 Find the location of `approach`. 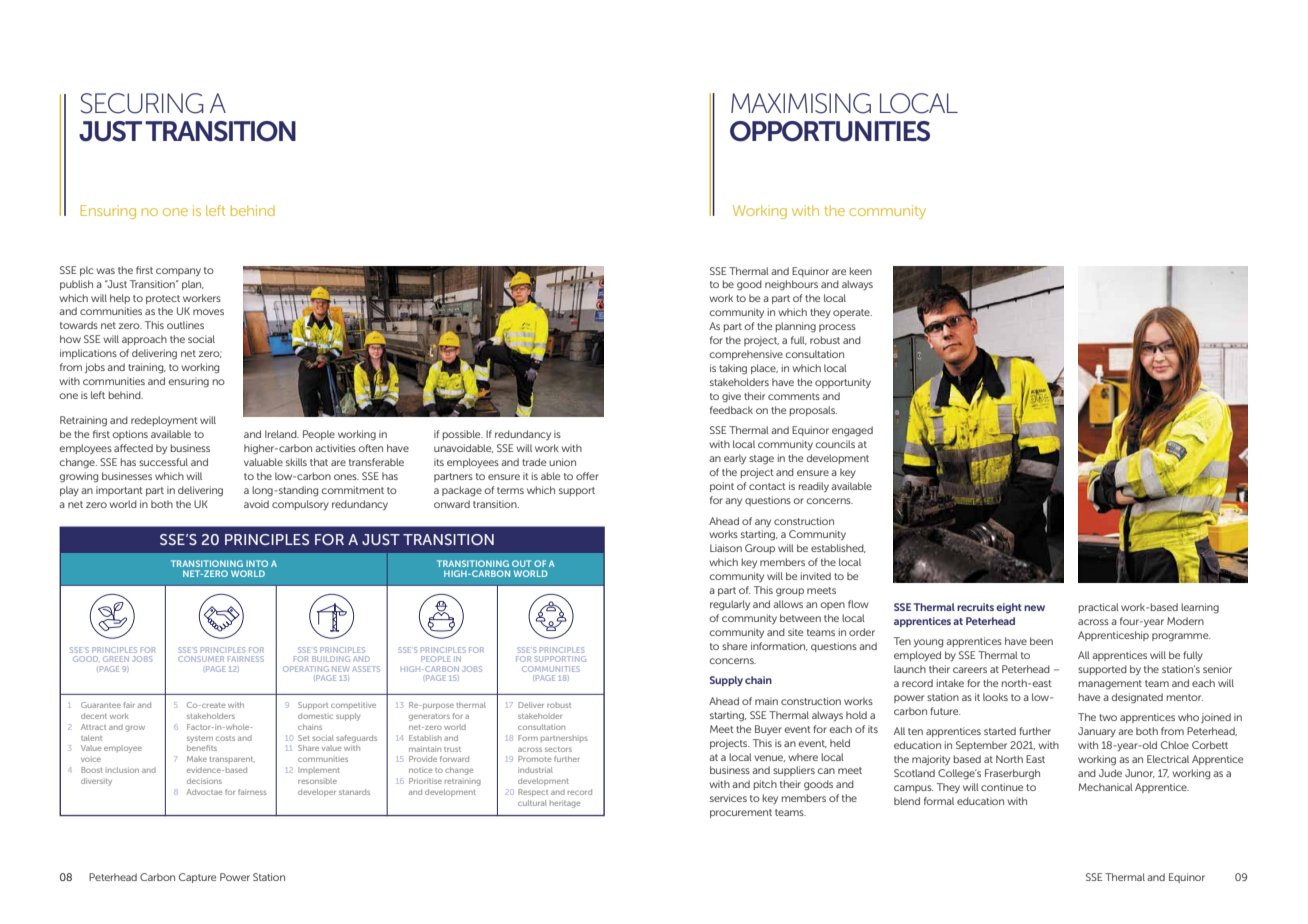

approach is located at coordinates (144, 340).
